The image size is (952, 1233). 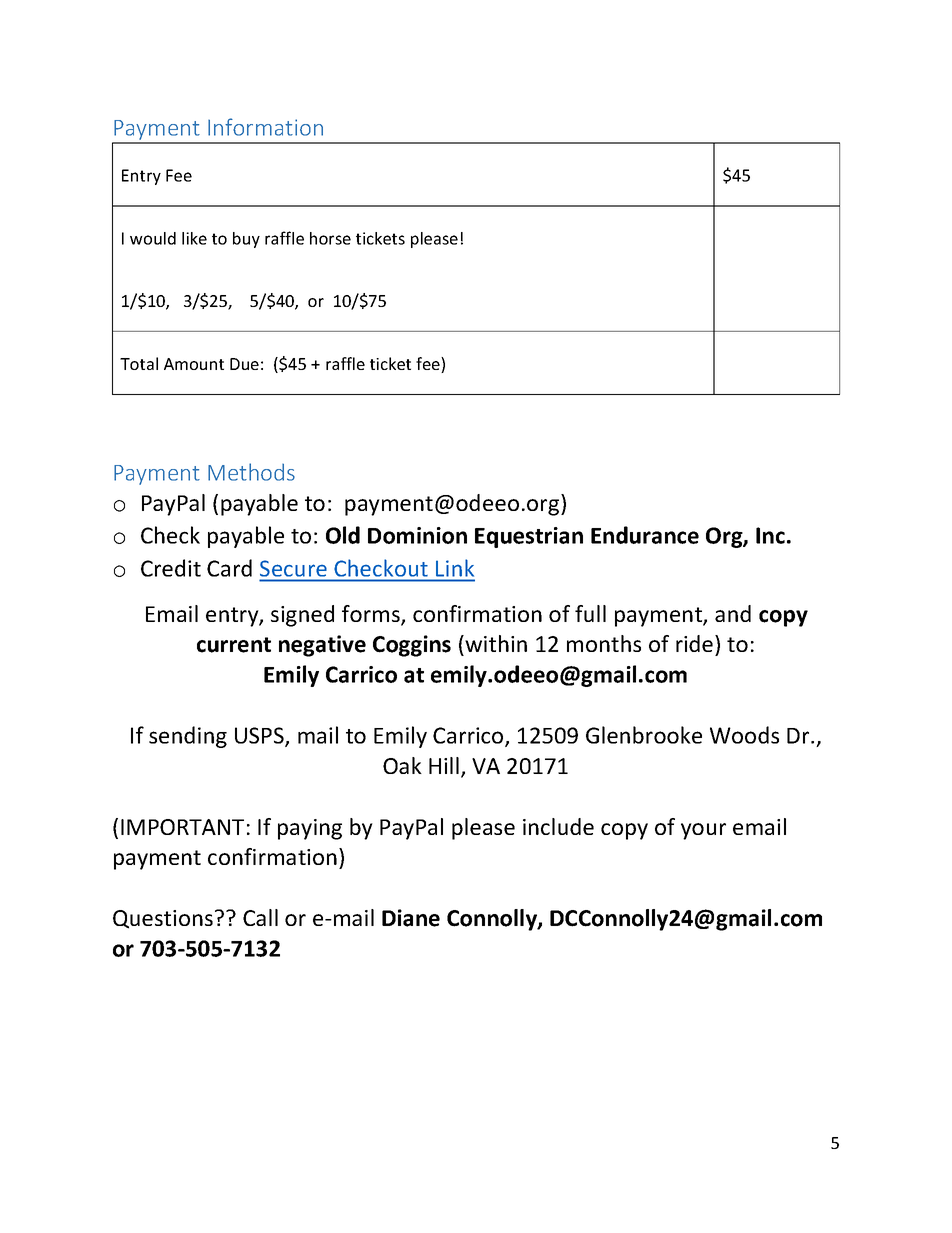 What do you see at coordinates (265, 127) in the document?
I see `Information` at bounding box center [265, 127].
